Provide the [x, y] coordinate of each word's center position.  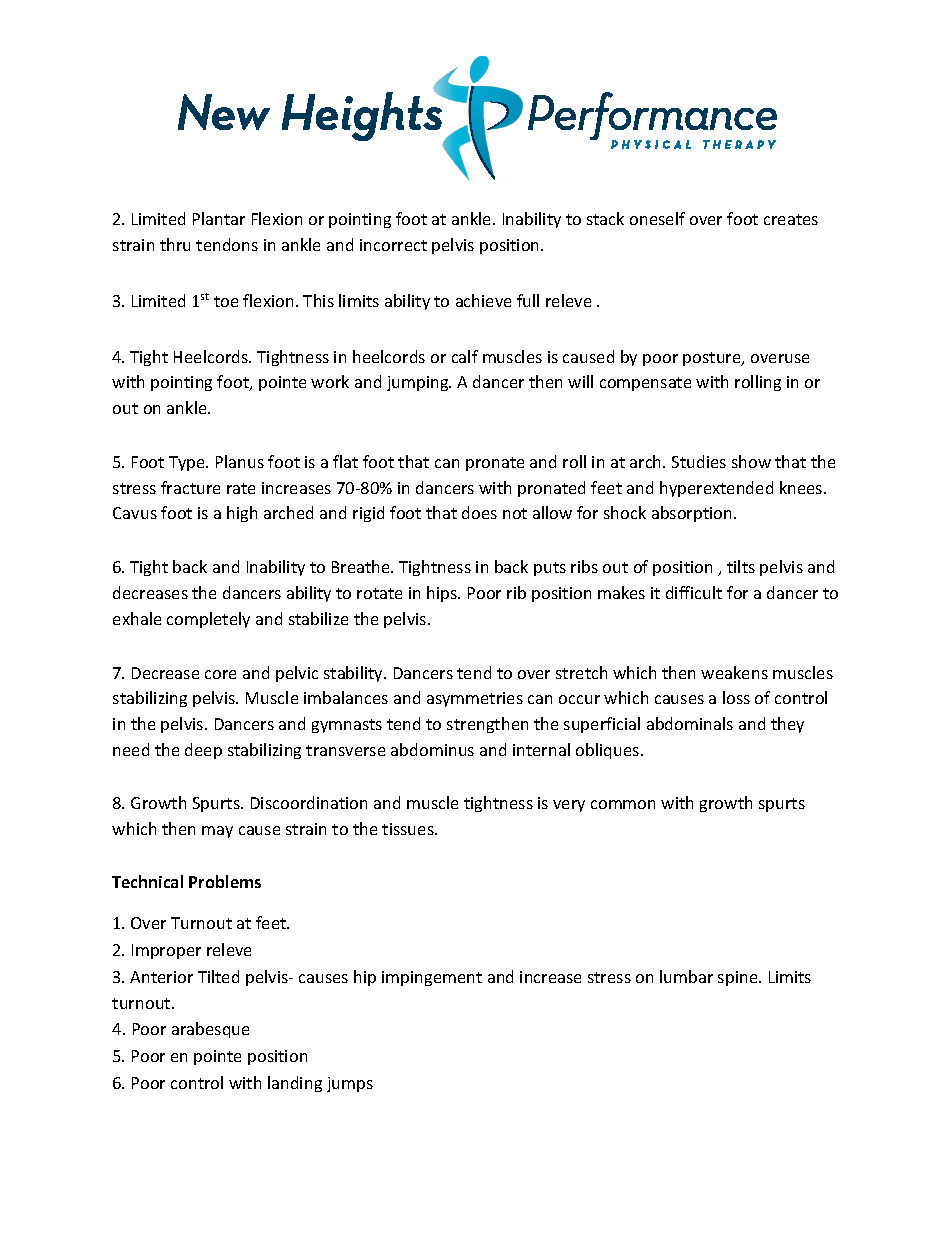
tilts [741, 566]
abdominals [690, 723]
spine [739, 978]
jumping [419, 383]
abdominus [432, 749]
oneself [657, 218]
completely [208, 620]
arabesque [210, 1030]
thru [175, 244]
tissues [409, 829]
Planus [240, 461]
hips [443, 594]
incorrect [393, 245]
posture [713, 359]
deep [203, 751]
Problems [225, 881]
